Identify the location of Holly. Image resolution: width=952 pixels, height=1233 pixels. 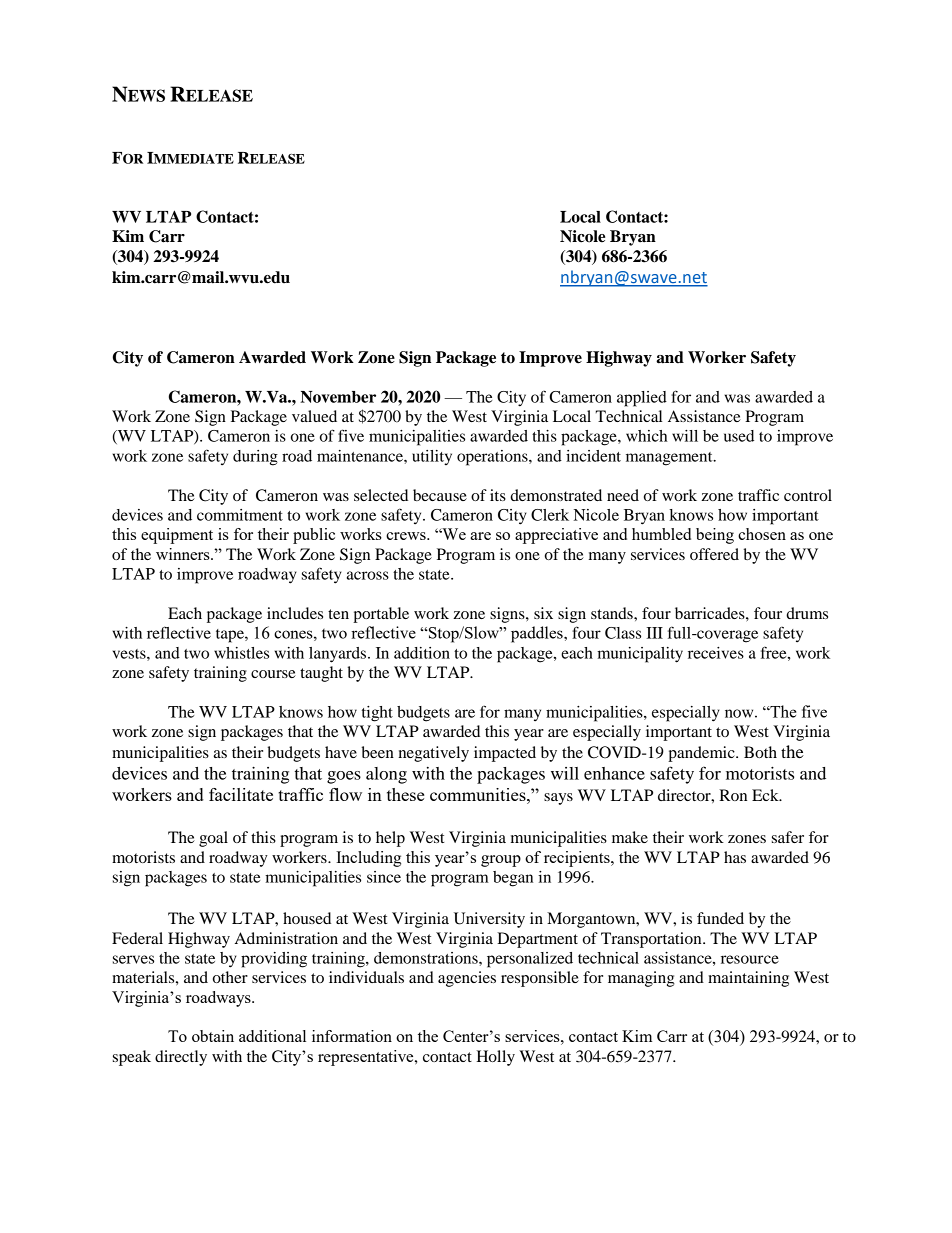
(495, 1058).
